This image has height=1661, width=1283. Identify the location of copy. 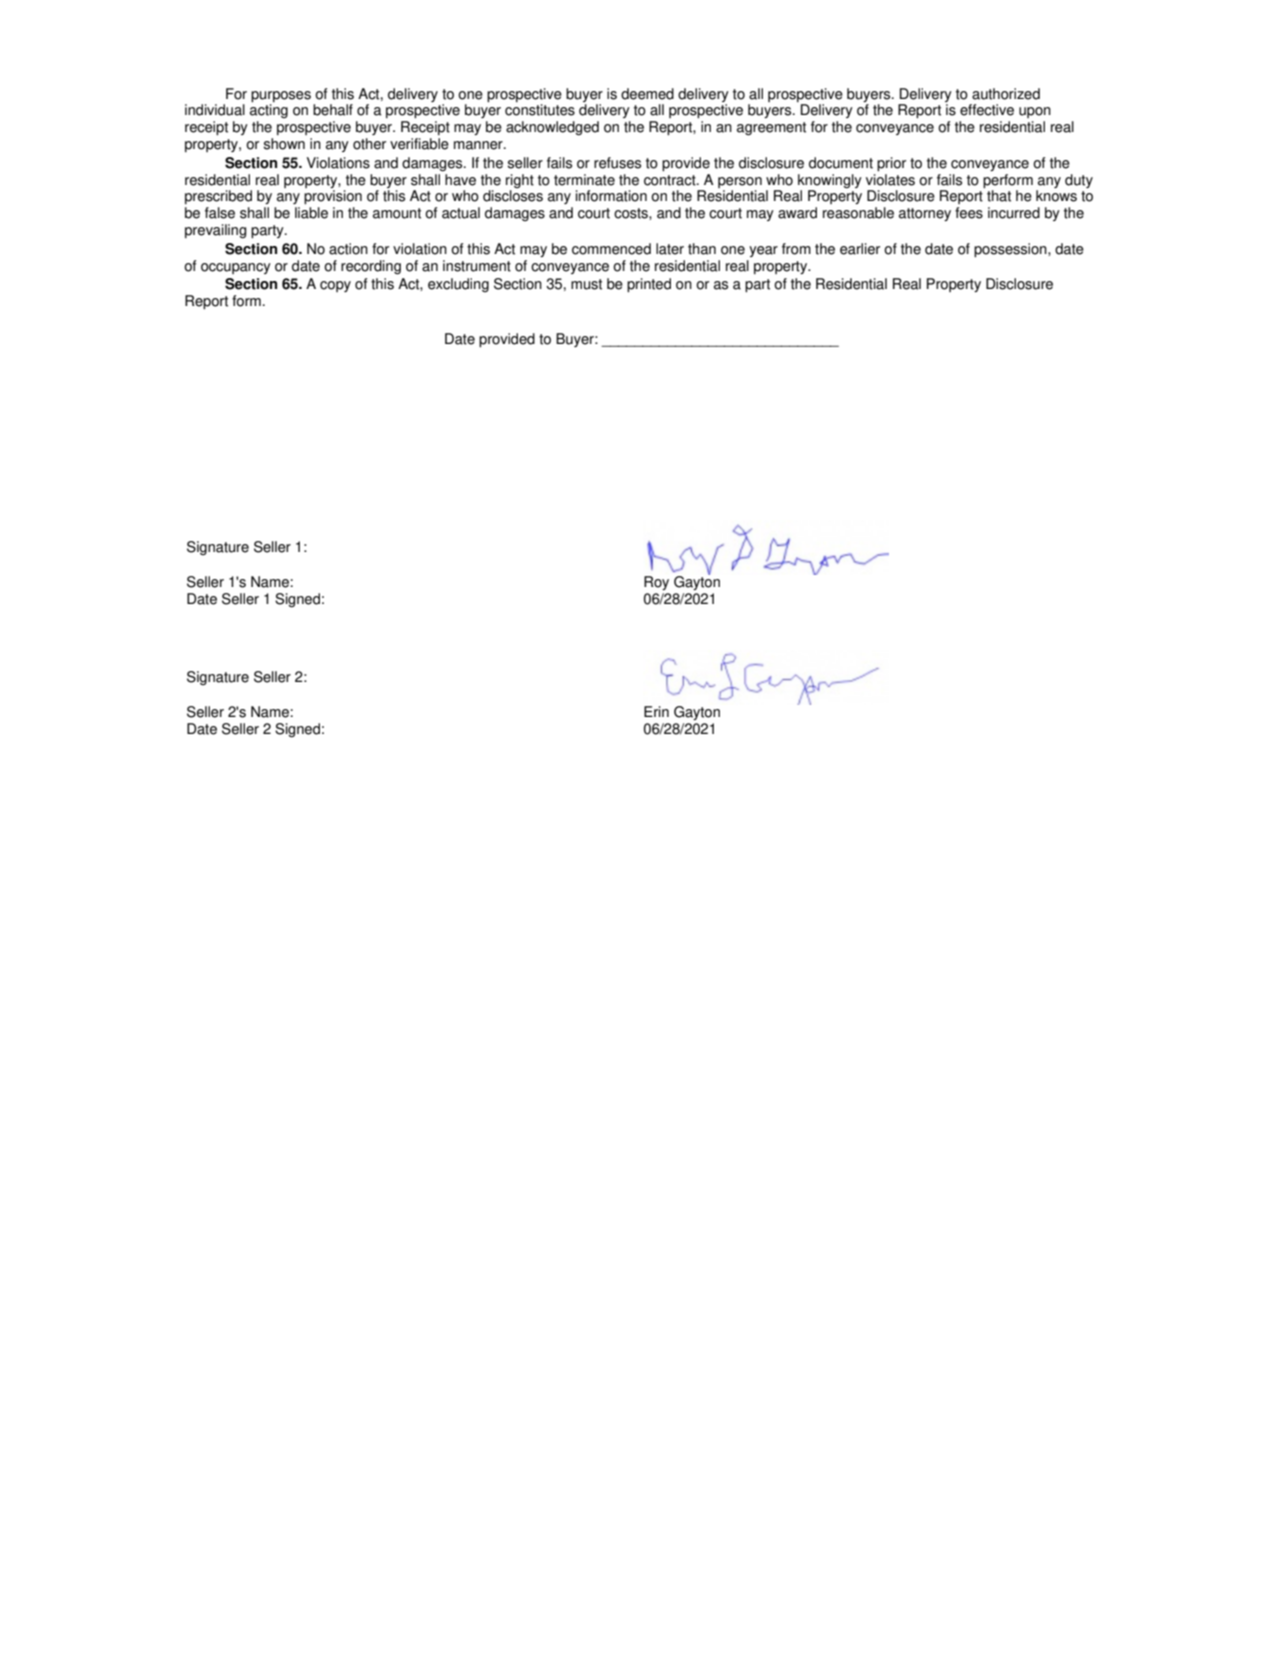
(335, 286).
